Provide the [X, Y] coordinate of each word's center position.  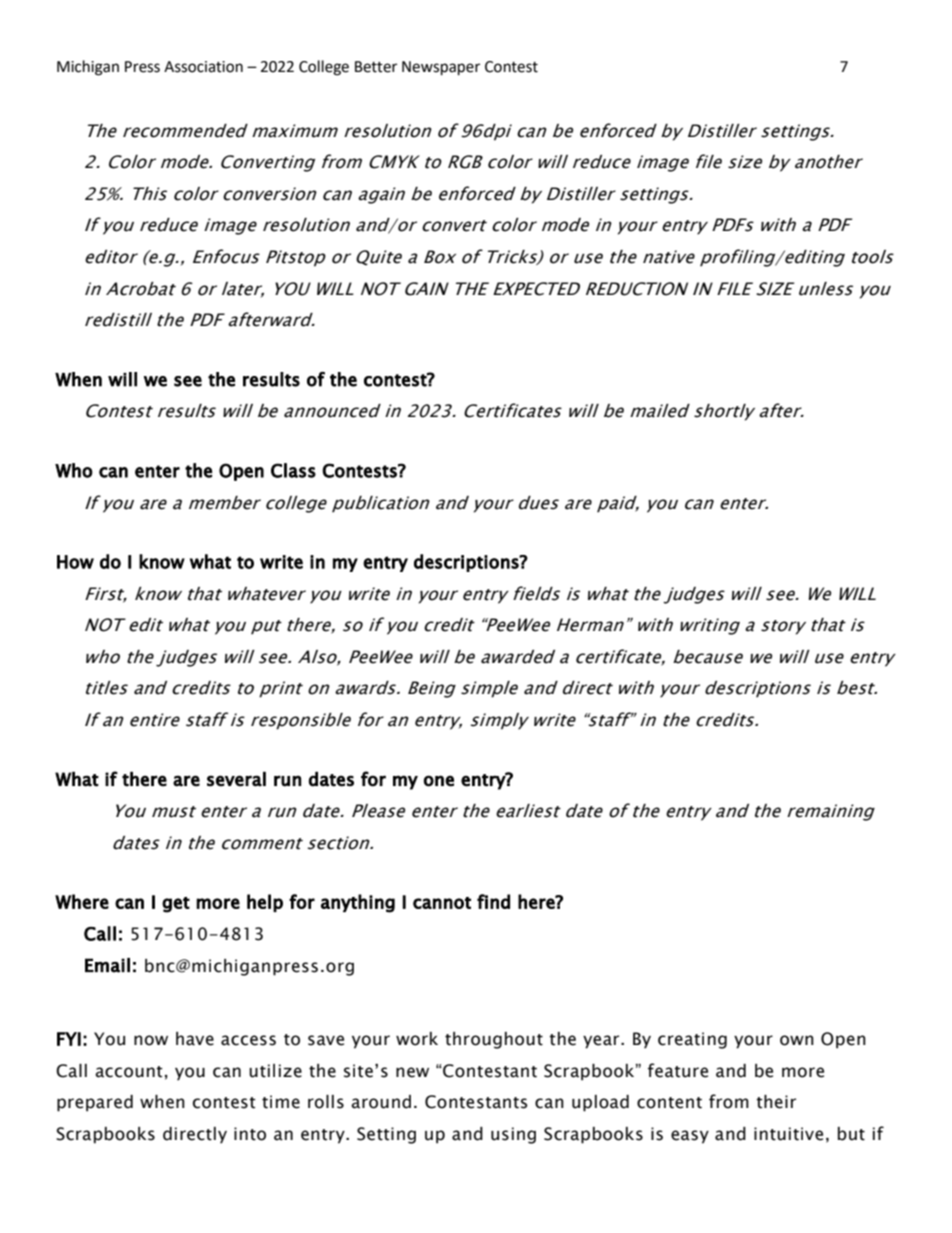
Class [293, 470]
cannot [442, 903]
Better [376, 67]
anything [358, 903]
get [176, 905]
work [417, 1039]
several [236, 779]
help [265, 903]
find [493, 901]
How [75, 562]
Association [203, 67]
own [797, 1040]
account [129, 1072]
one [439, 781]
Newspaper [441, 68]
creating [692, 1040]
